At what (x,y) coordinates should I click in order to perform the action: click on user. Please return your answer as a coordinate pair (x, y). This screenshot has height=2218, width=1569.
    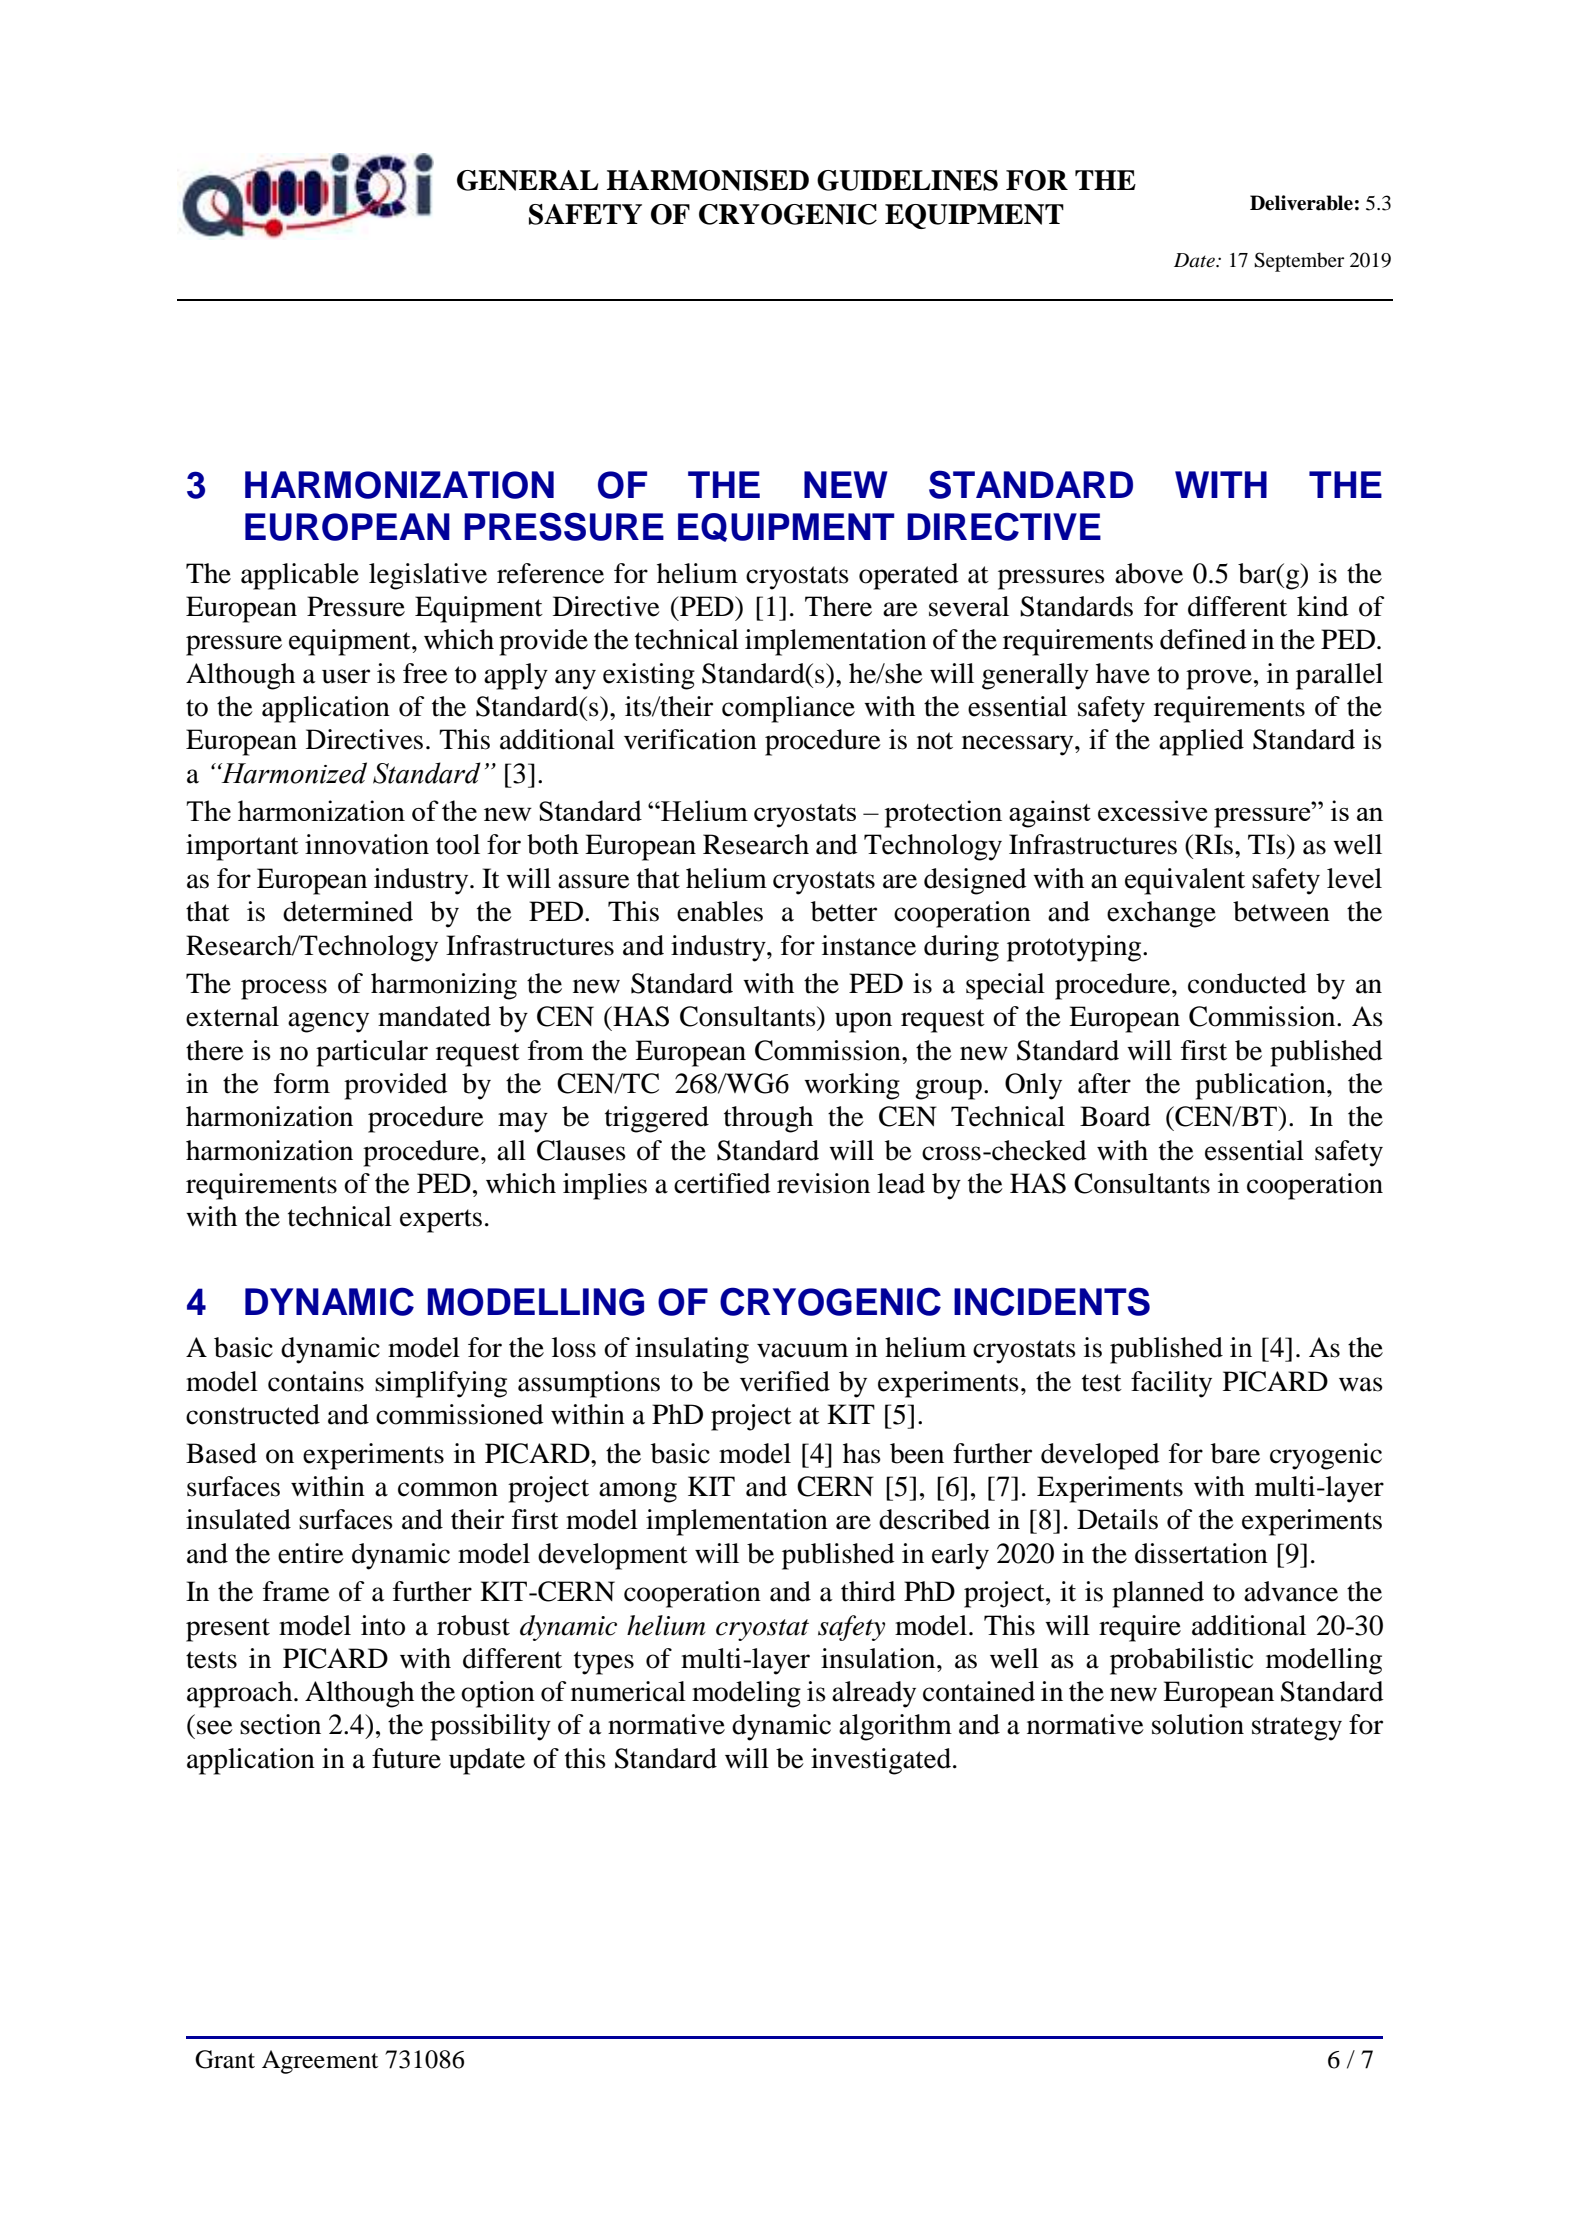
    Looking at the image, I should click on (346, 676).
